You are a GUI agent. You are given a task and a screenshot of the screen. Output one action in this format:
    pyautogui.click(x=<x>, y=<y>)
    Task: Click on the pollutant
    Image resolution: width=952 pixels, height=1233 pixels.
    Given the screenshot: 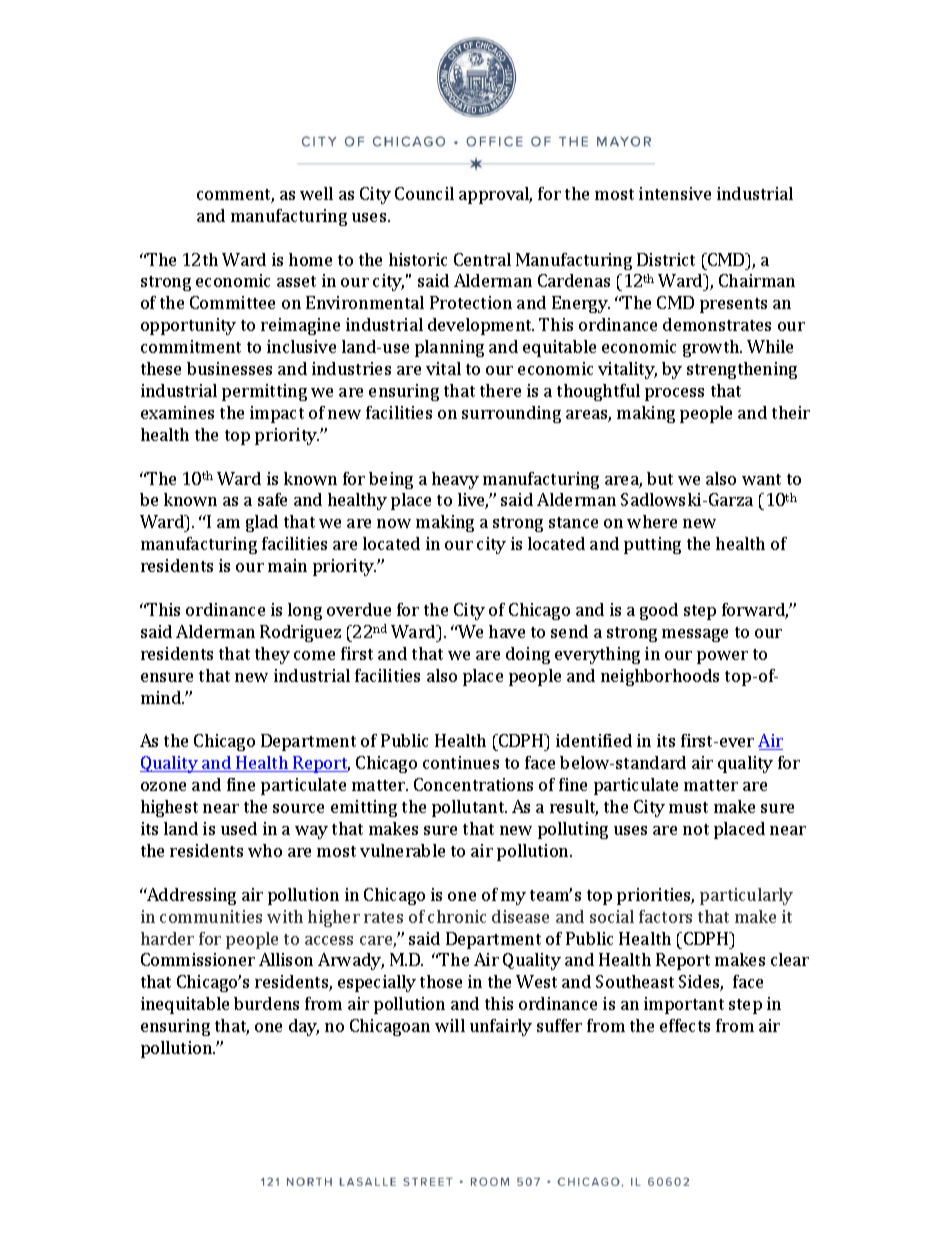 What is the action you would take?
    pyautogui.click(x=469, y=808)
